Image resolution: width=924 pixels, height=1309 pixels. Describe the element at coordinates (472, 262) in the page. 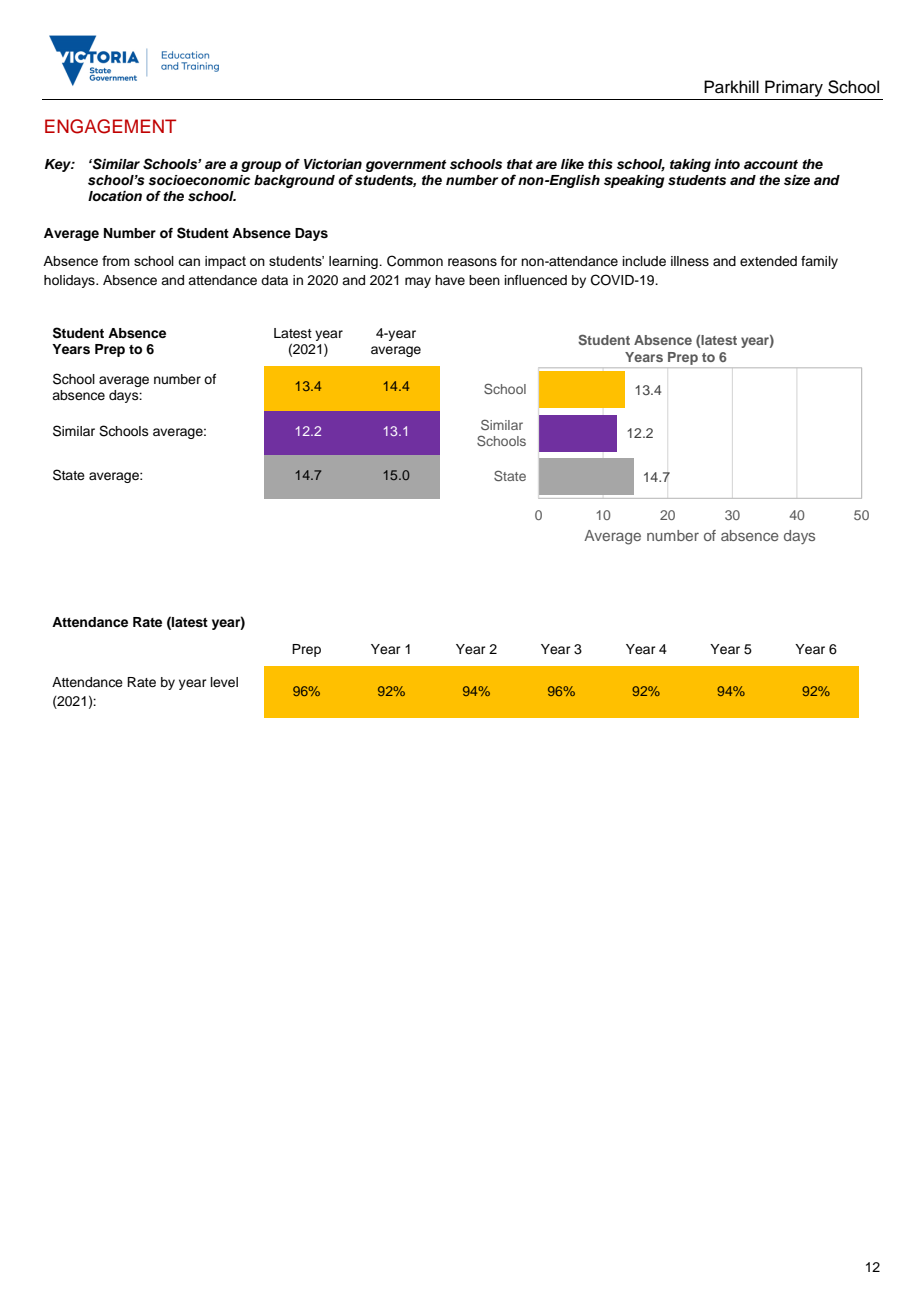

I see `reasons` at that location.
